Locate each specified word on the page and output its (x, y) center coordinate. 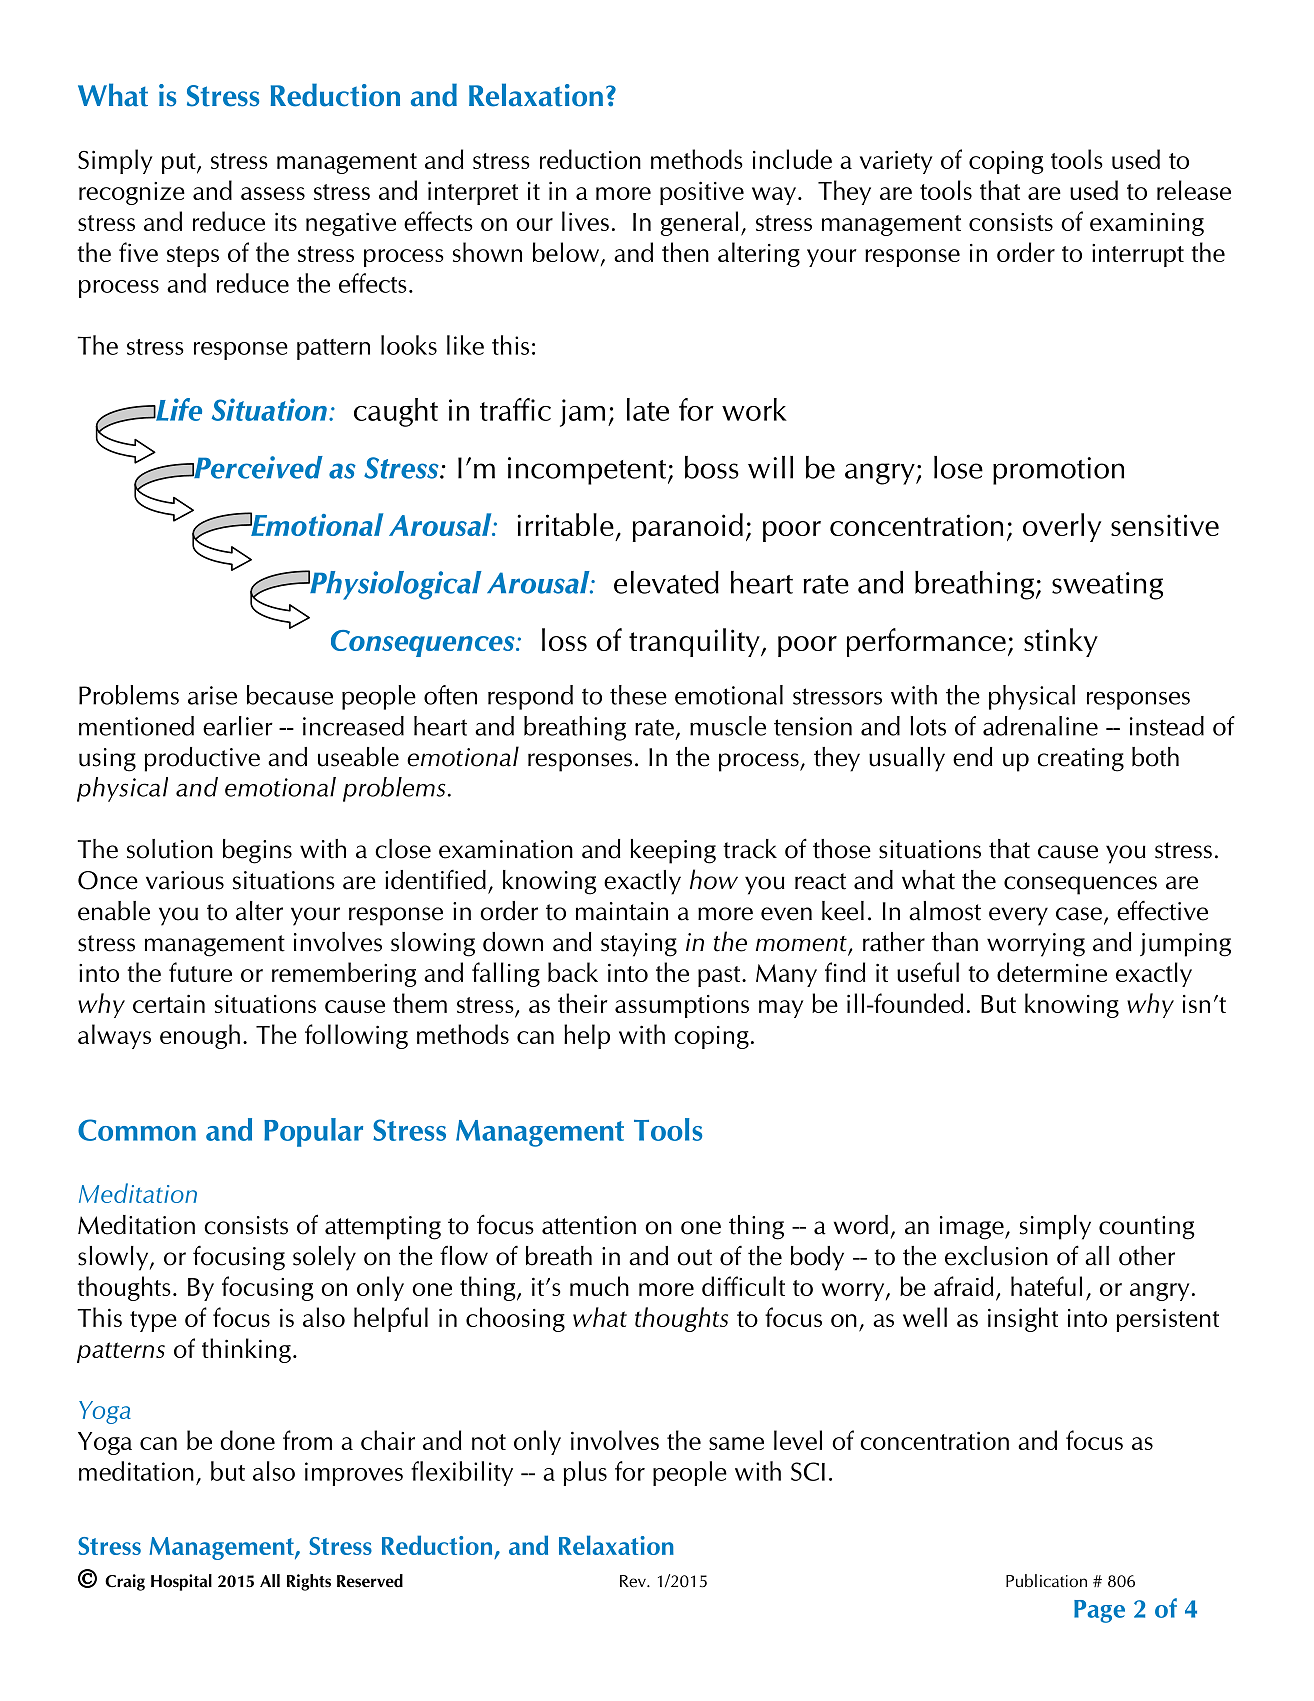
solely (324, 1258)
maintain (622, 911)
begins (257, 851)
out (694, 1257)
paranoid (688, 527)
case (1079, 914)
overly (1062, 527)
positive (702, 193)
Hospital (181, 1582)
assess (273, 193)
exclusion (996, 1256)
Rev (634, 1581)
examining (1147, 224)
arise (212, 695)
